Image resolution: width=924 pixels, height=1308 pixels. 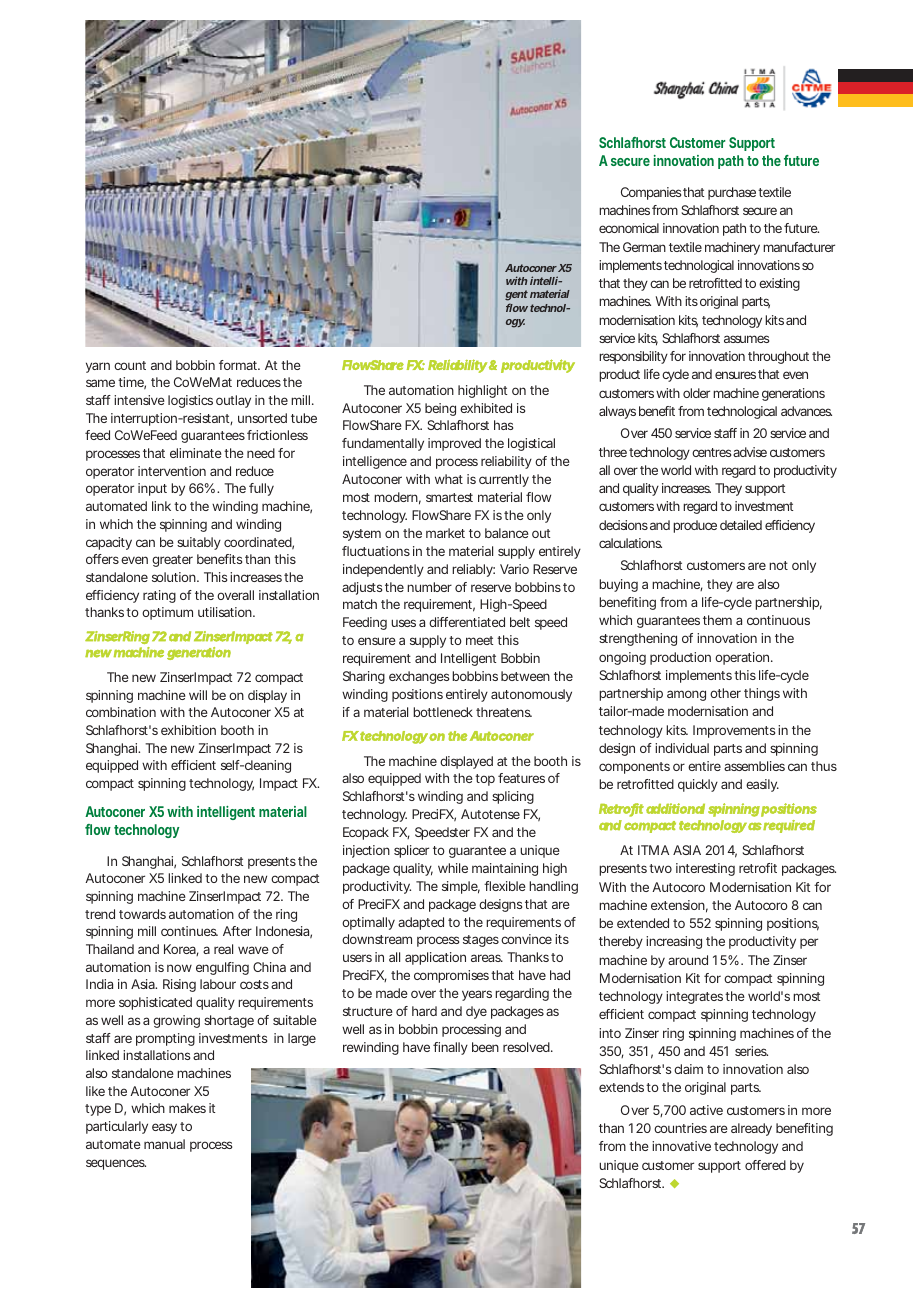 What do you see at coordinates (751, 1129) in the document?
I see `already` at bounding box center [751, 1129].
